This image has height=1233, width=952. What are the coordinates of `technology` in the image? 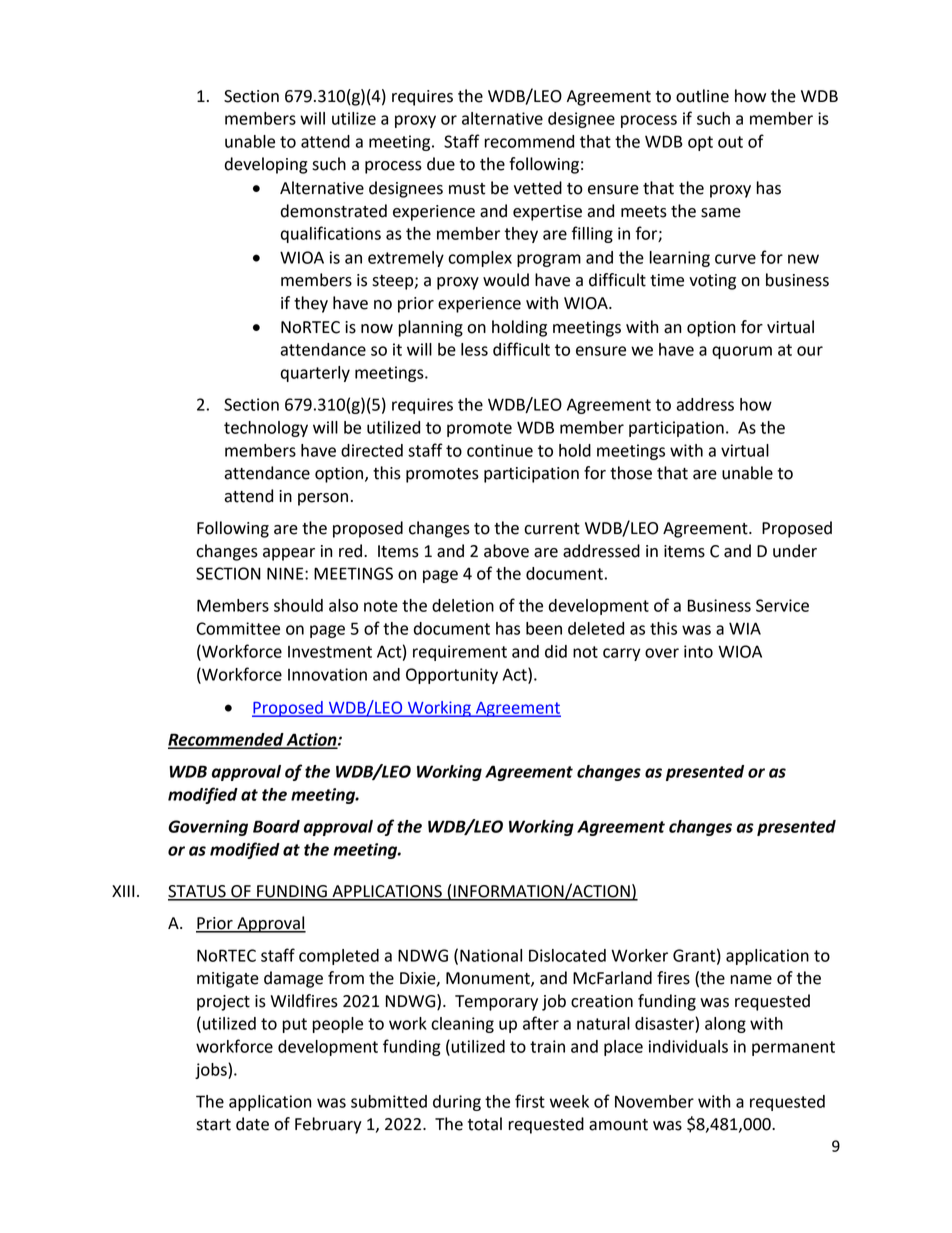 It's located at (266, 429).
